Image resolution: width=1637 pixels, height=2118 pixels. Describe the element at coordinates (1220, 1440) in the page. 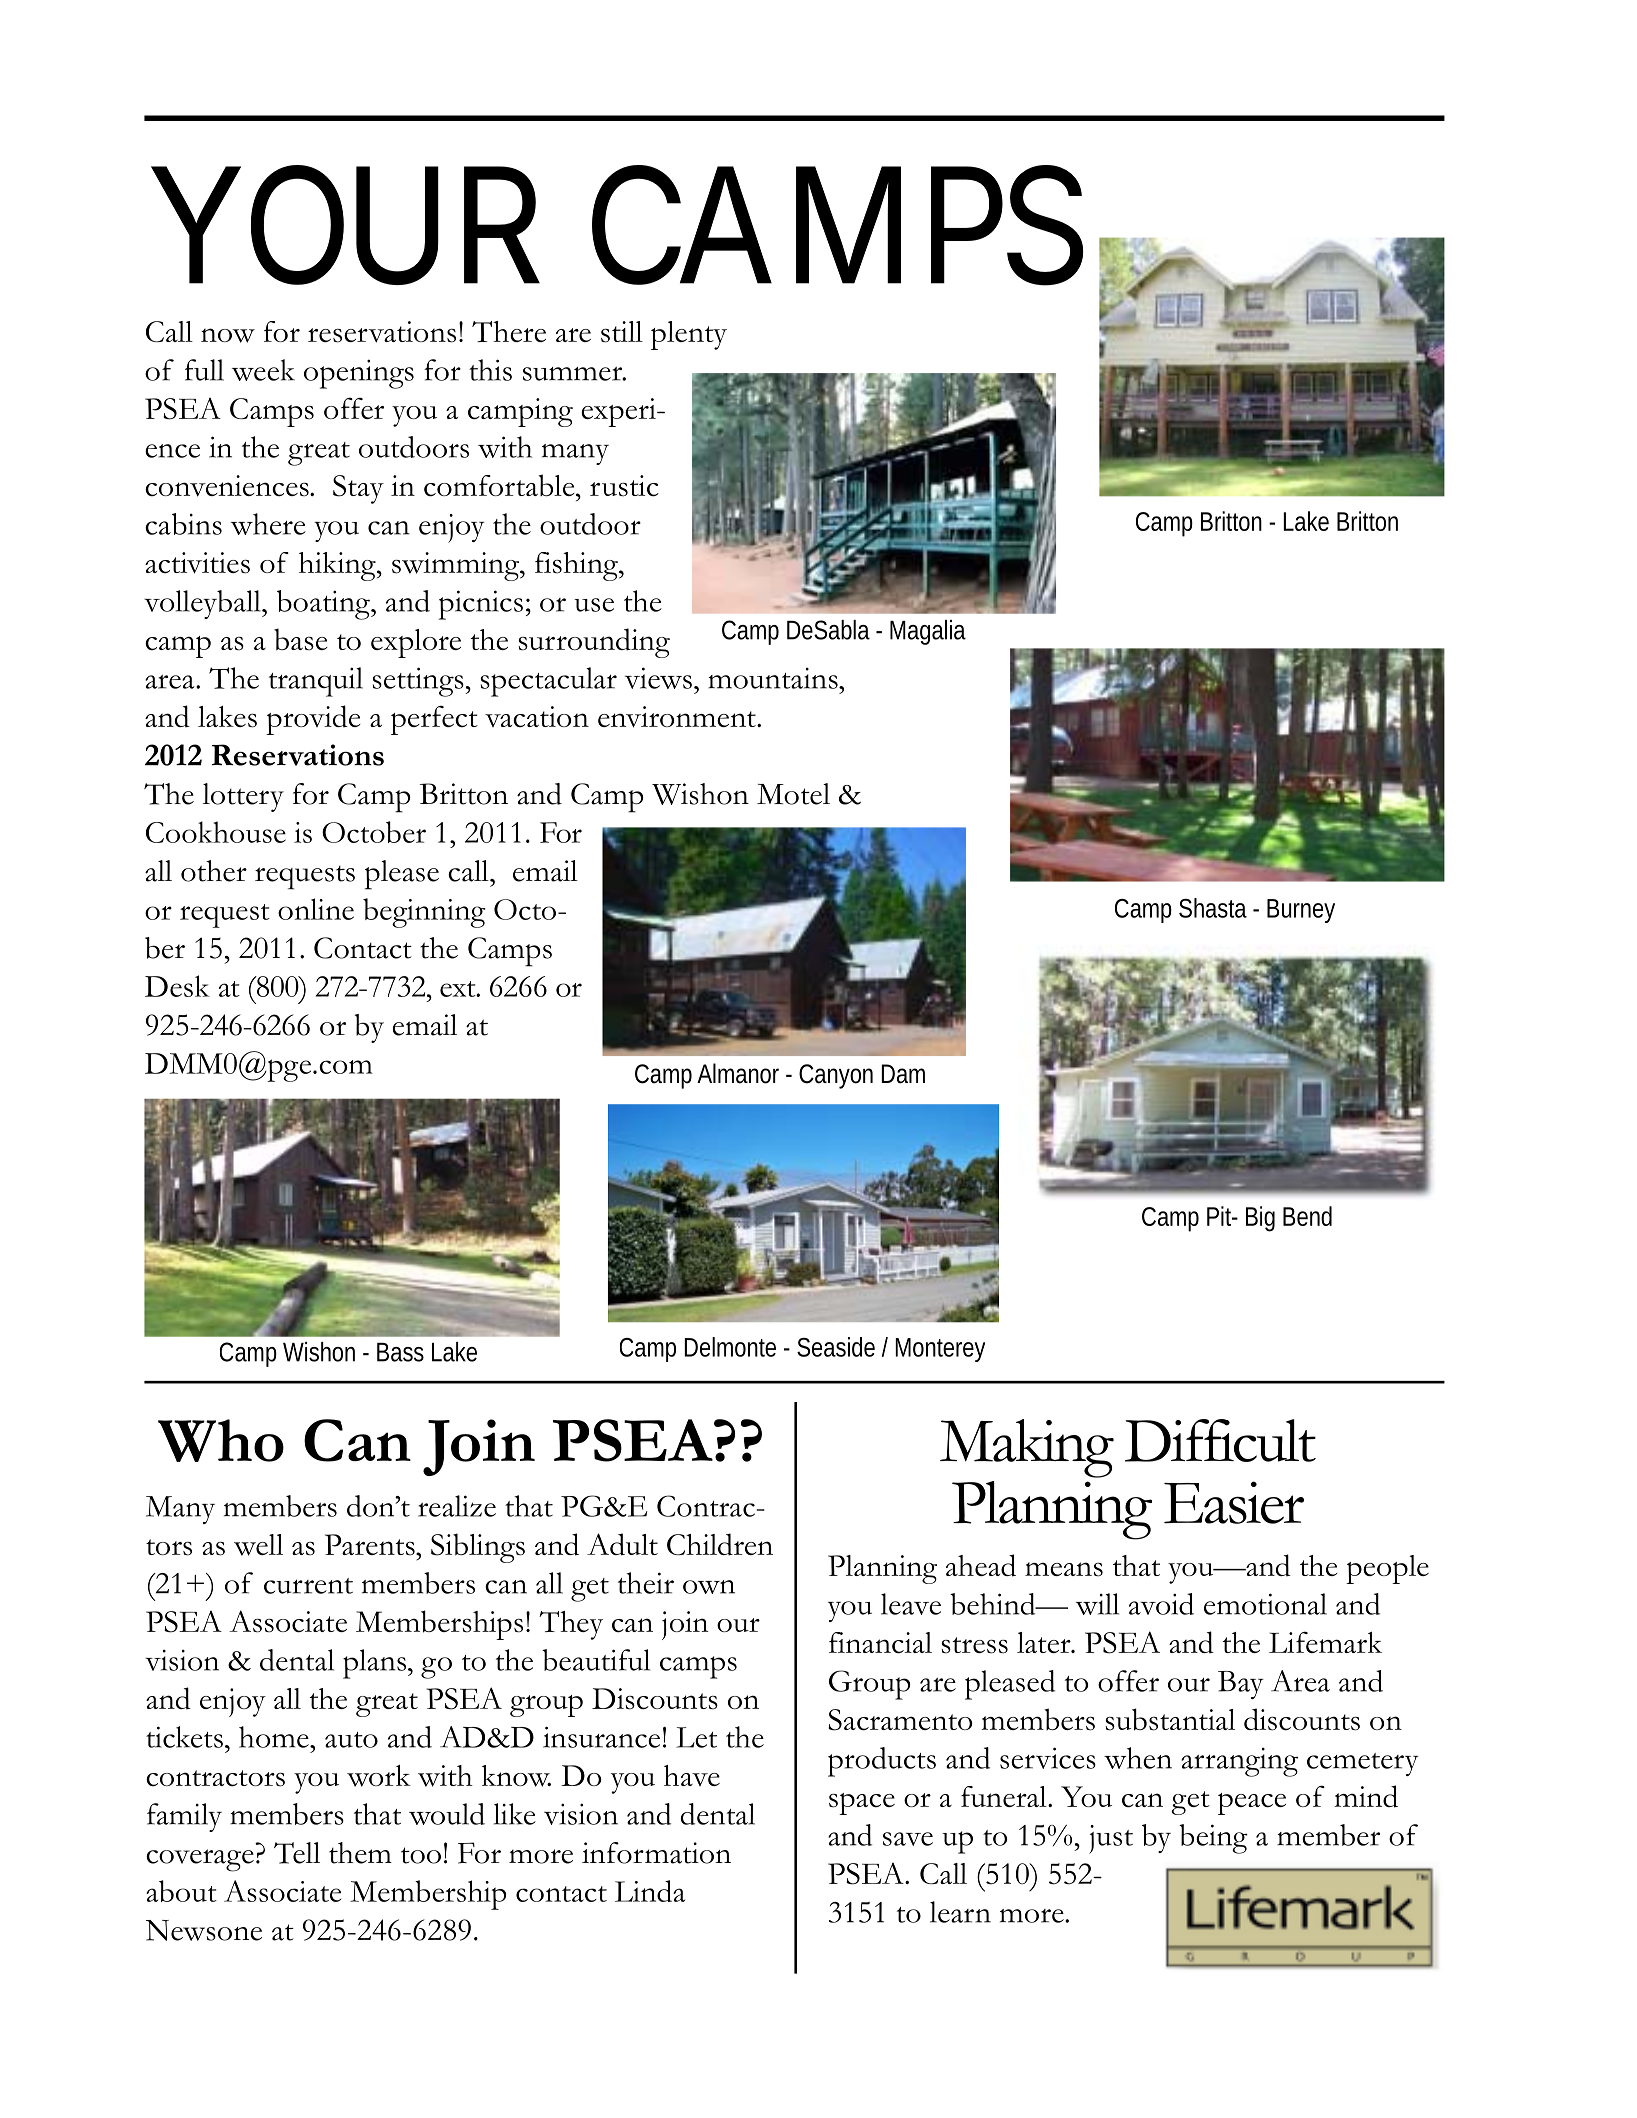

I see `Difficult` at that location.
